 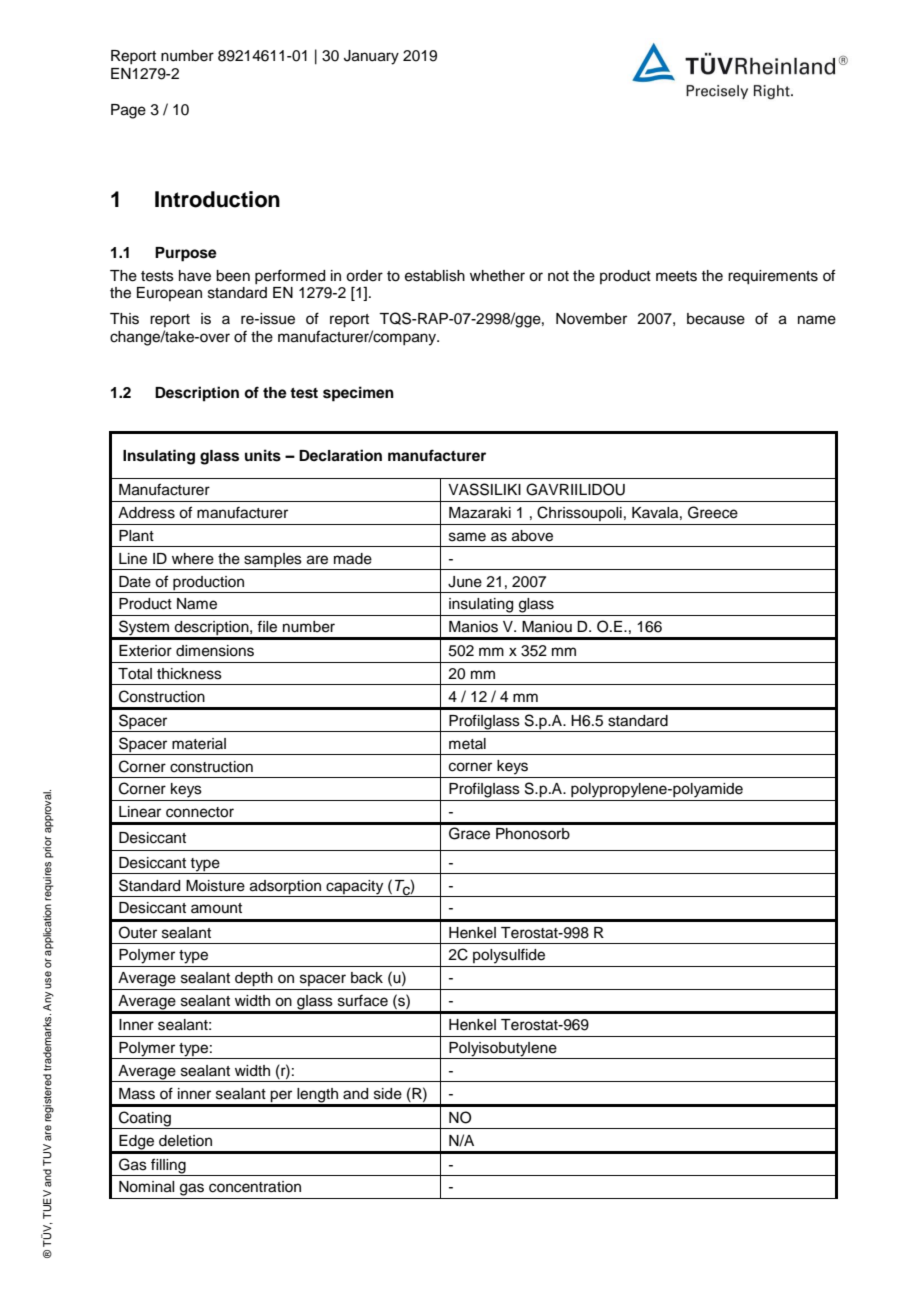 What do you see at coordinates (169, 294) in the document?
I see `European` at bounding box center [169, 294].
